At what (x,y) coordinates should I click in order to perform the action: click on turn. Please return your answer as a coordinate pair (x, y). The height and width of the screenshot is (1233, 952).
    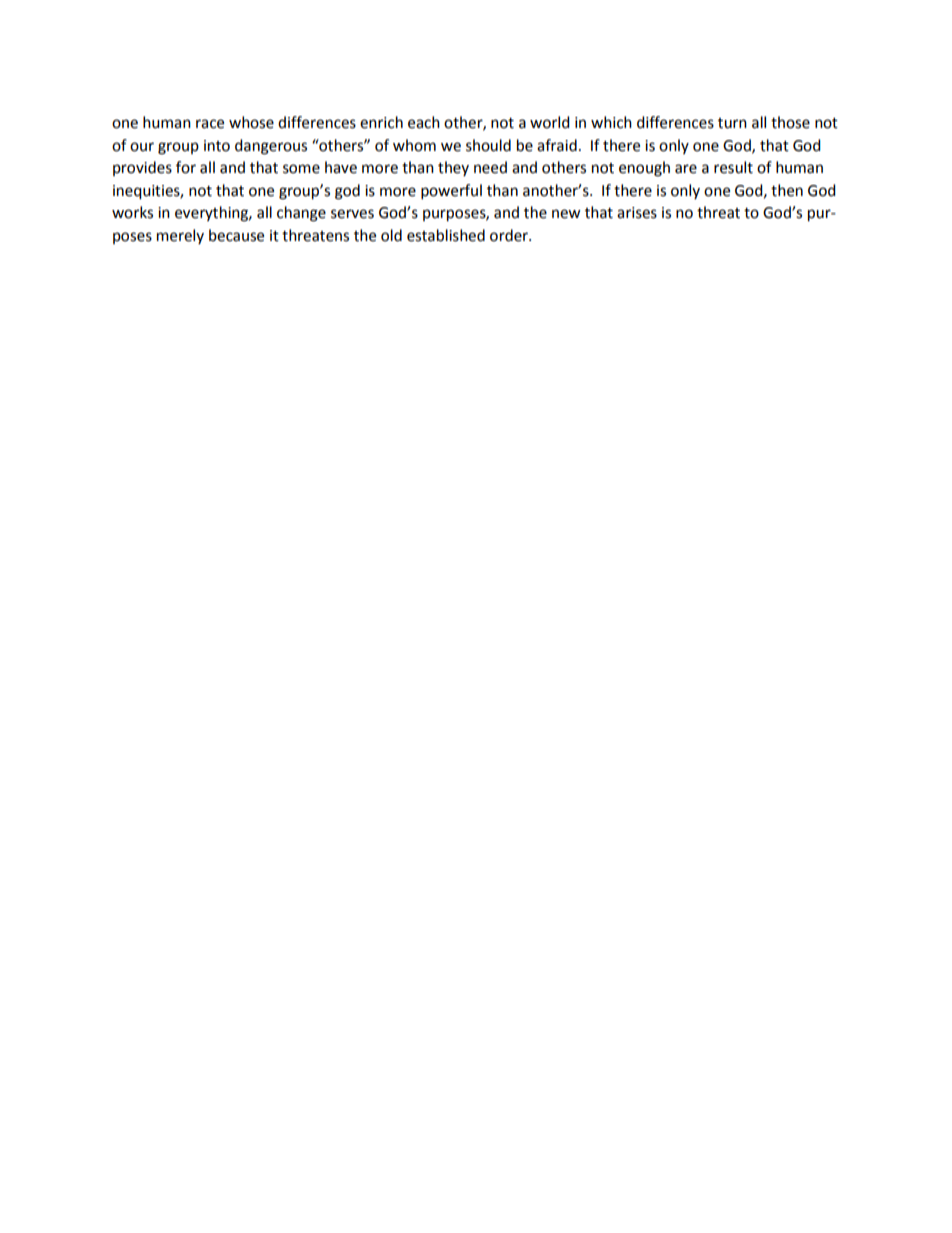
    Looking at the image, I should click on (732, 123).
